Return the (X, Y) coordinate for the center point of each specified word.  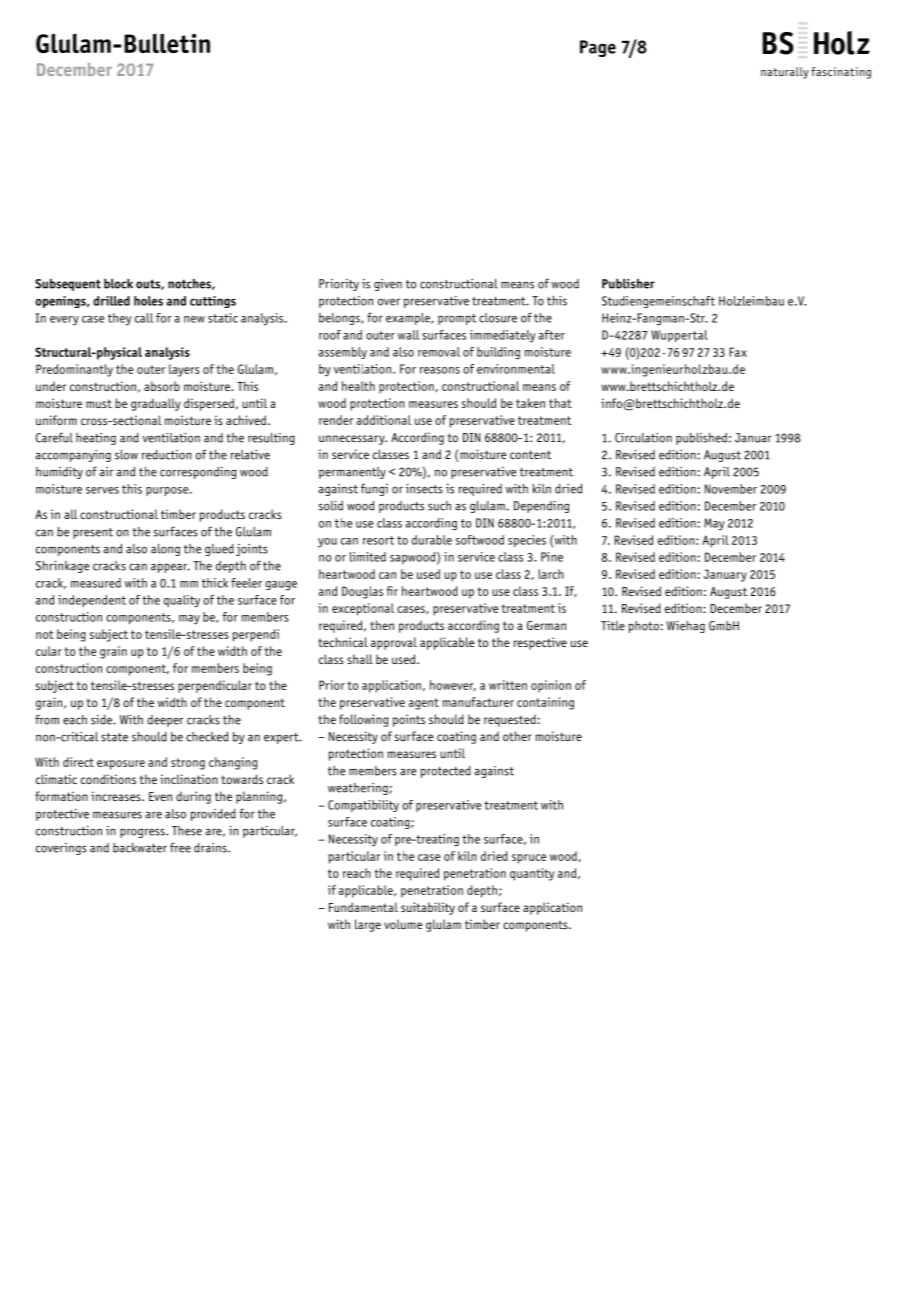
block (118, 283)
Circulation (643, 438)
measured (96, 583)
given (388, 285)
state (114, 737)
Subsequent (68, 285)
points (409, 720)
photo (643, 627)
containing (545, 703)
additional (384, 420)
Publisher (628, 283)
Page (598, 48)
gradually (156, 404)
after (552, 335)
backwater (140, 848)
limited (368, 557)
